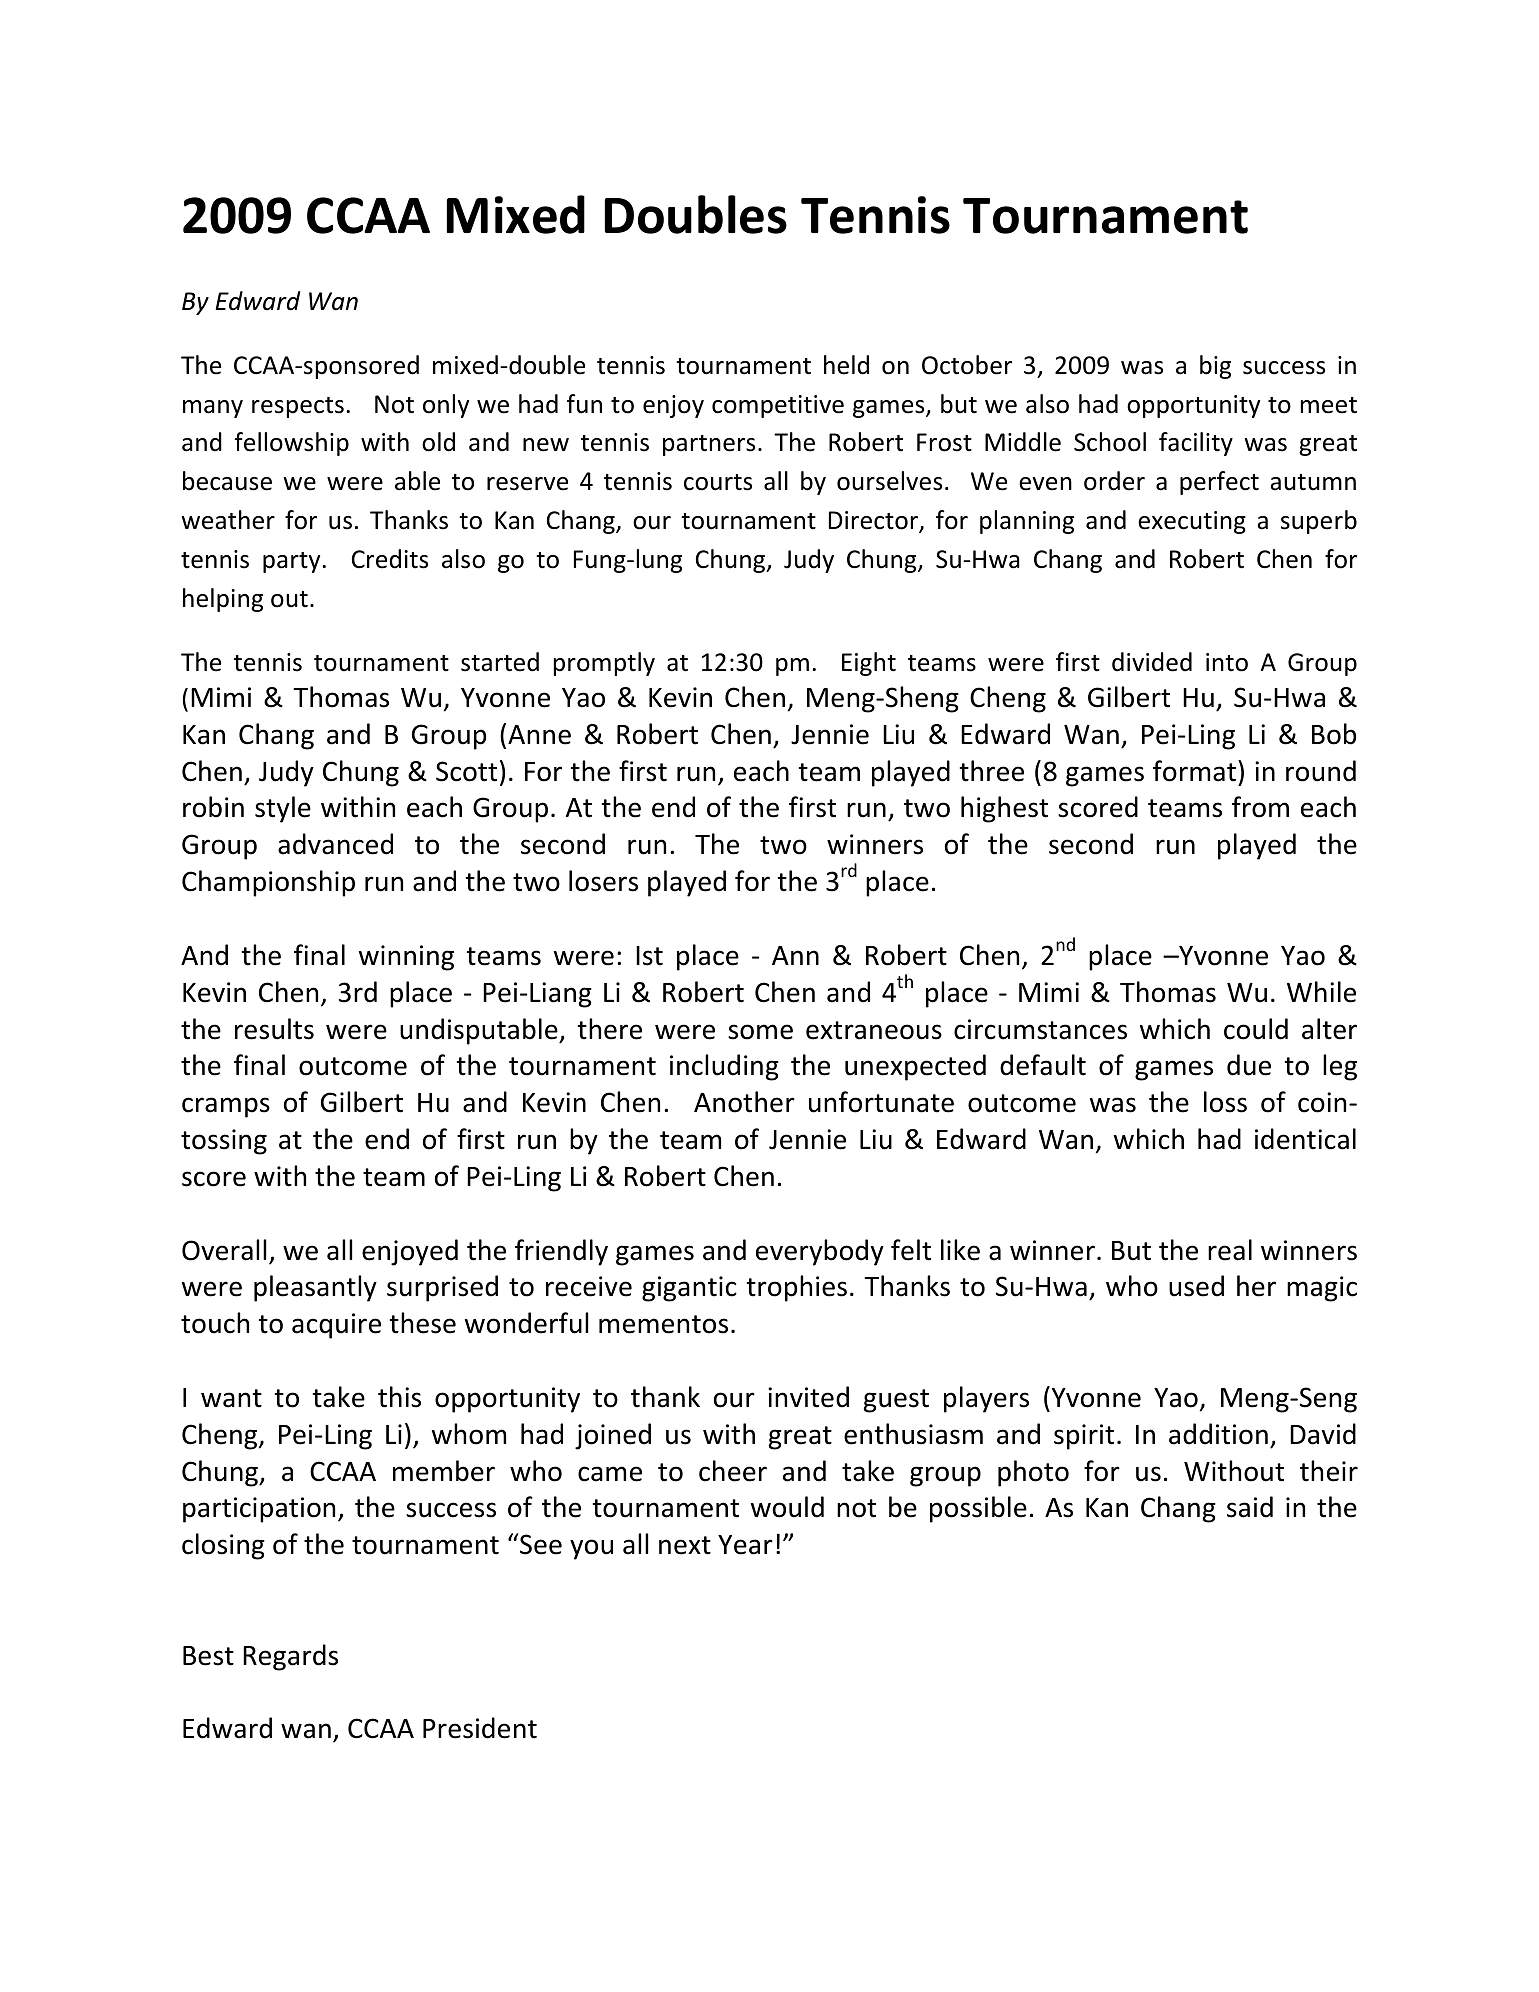 This screenshot has height=1992, width=1539. Describe the element at coordinates (290, 1657) in the screenshot. I see `Regards` at that location.
